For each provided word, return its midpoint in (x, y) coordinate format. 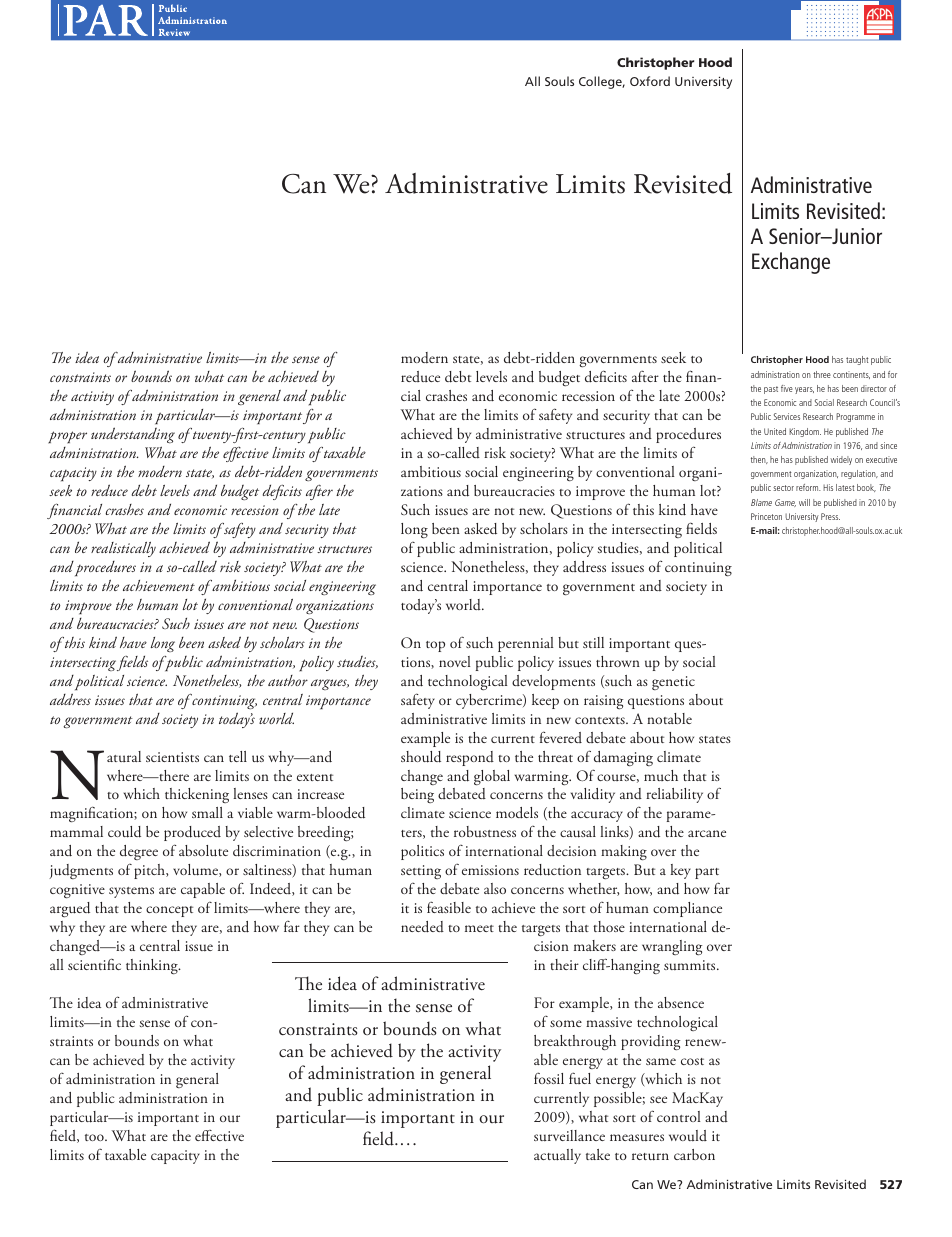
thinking (153, 966)
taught (857, 360)
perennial (525, 644)
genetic (673, 683)
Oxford (650, 81)
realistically (123, 549)
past (771, 390)
